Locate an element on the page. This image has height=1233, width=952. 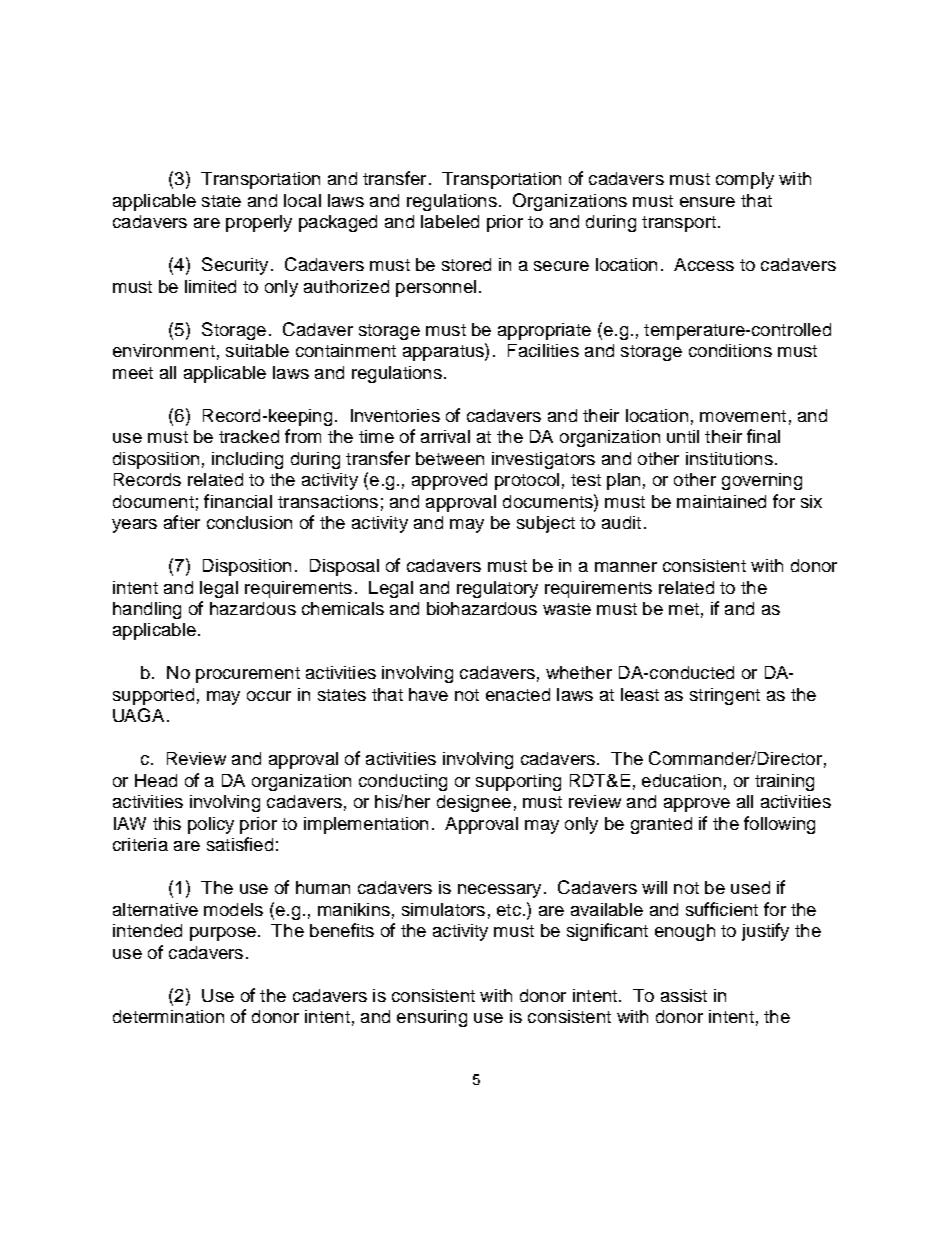
institutions is located at coordinates (729, 458).
